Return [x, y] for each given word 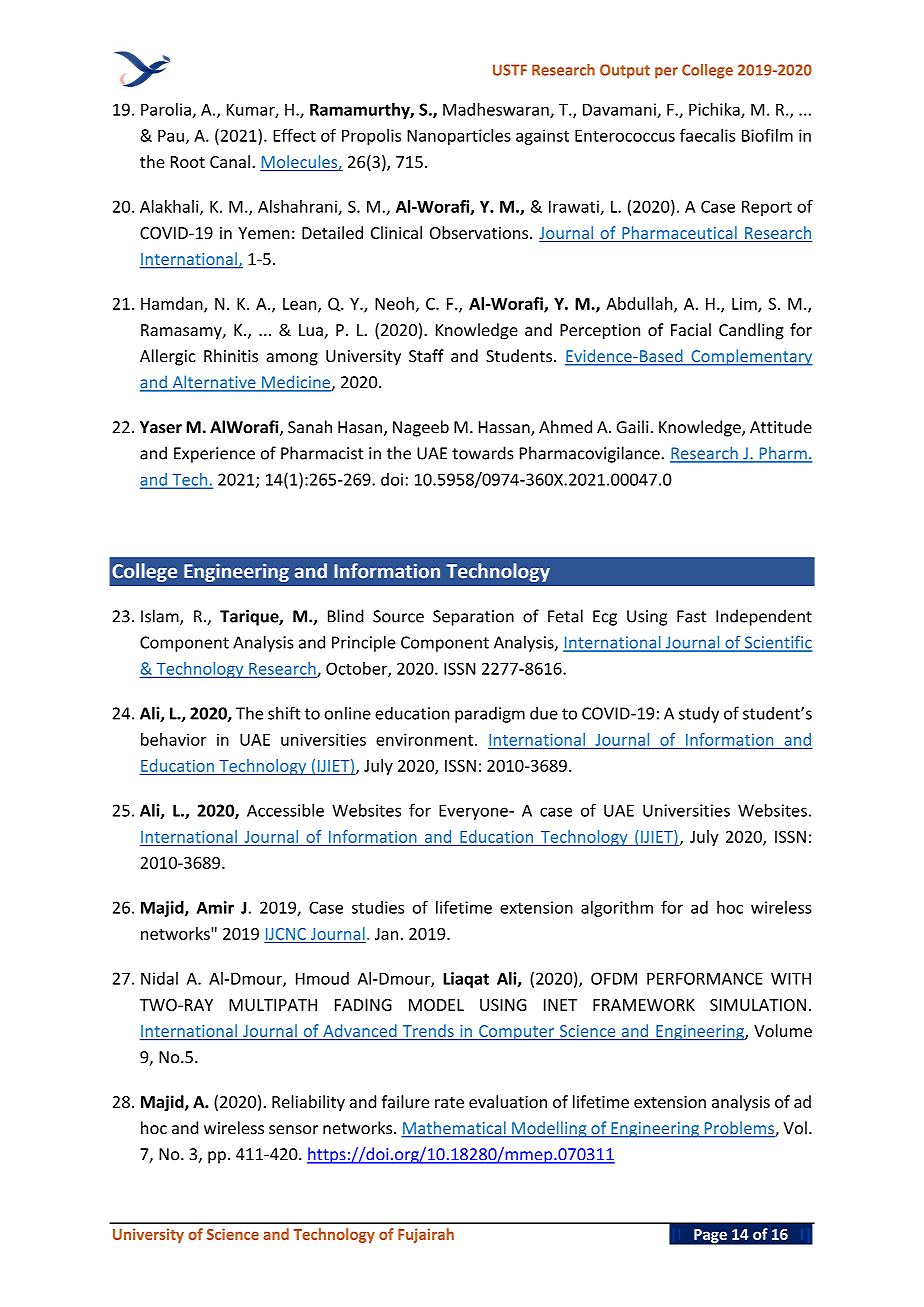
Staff [426, 356]
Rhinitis [231, 356]
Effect [294, 135]
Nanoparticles [459, 137]
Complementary [751, 357]
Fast [691, 616]
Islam [161, 617]
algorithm [617, 909]
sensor [293, 1130]
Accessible [285, 810]
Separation [473, 618]
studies [378, 907]
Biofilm [767, 135]
